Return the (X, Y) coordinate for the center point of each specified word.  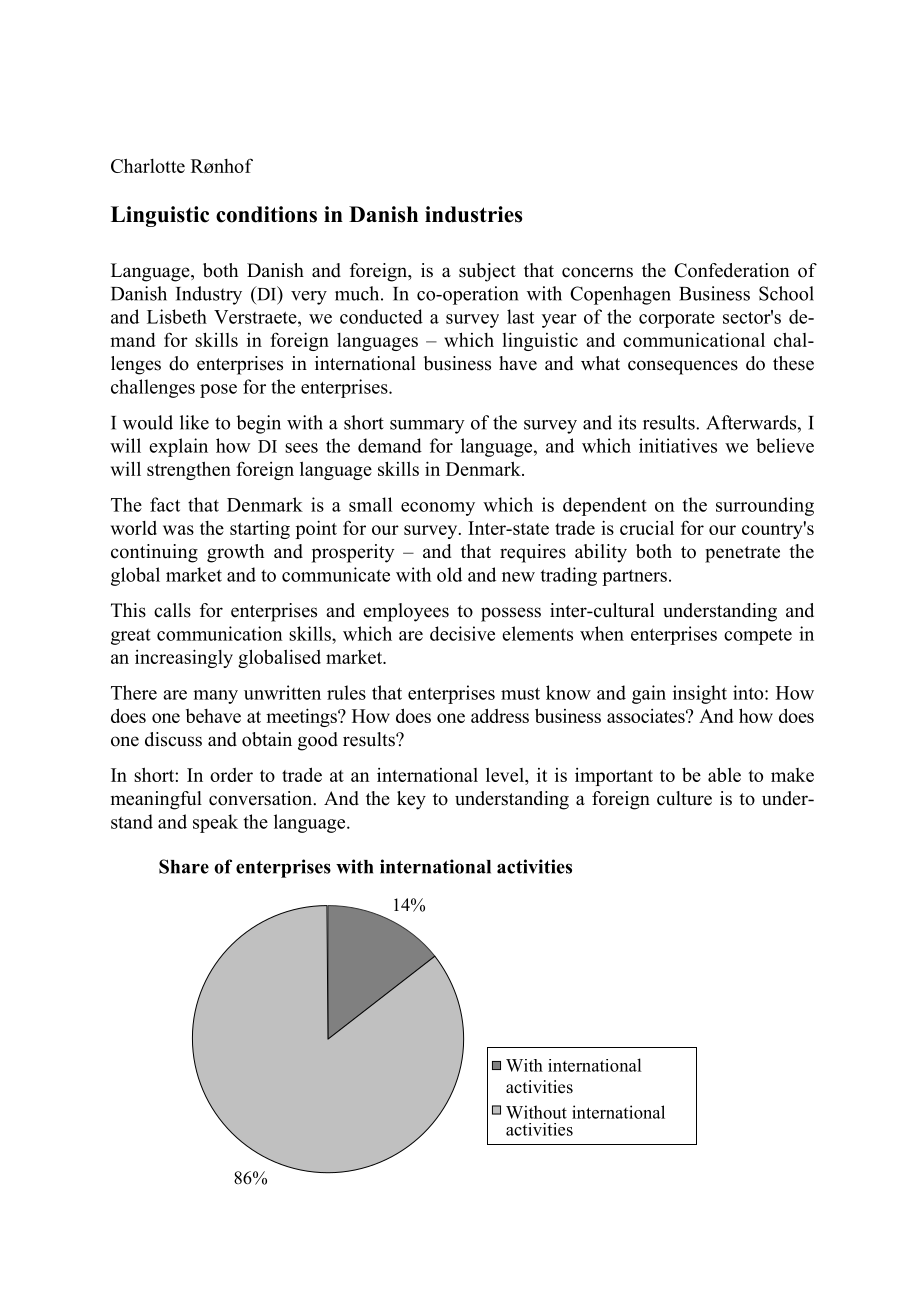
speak (215, 823)
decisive (462, 633)
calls (172, 610)
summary (427, 427)
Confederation (732, 270)
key (411, 800)
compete (758, 636)
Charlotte (148, 165)
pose (218, 391)
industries (473, 214)
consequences (683, 367)
